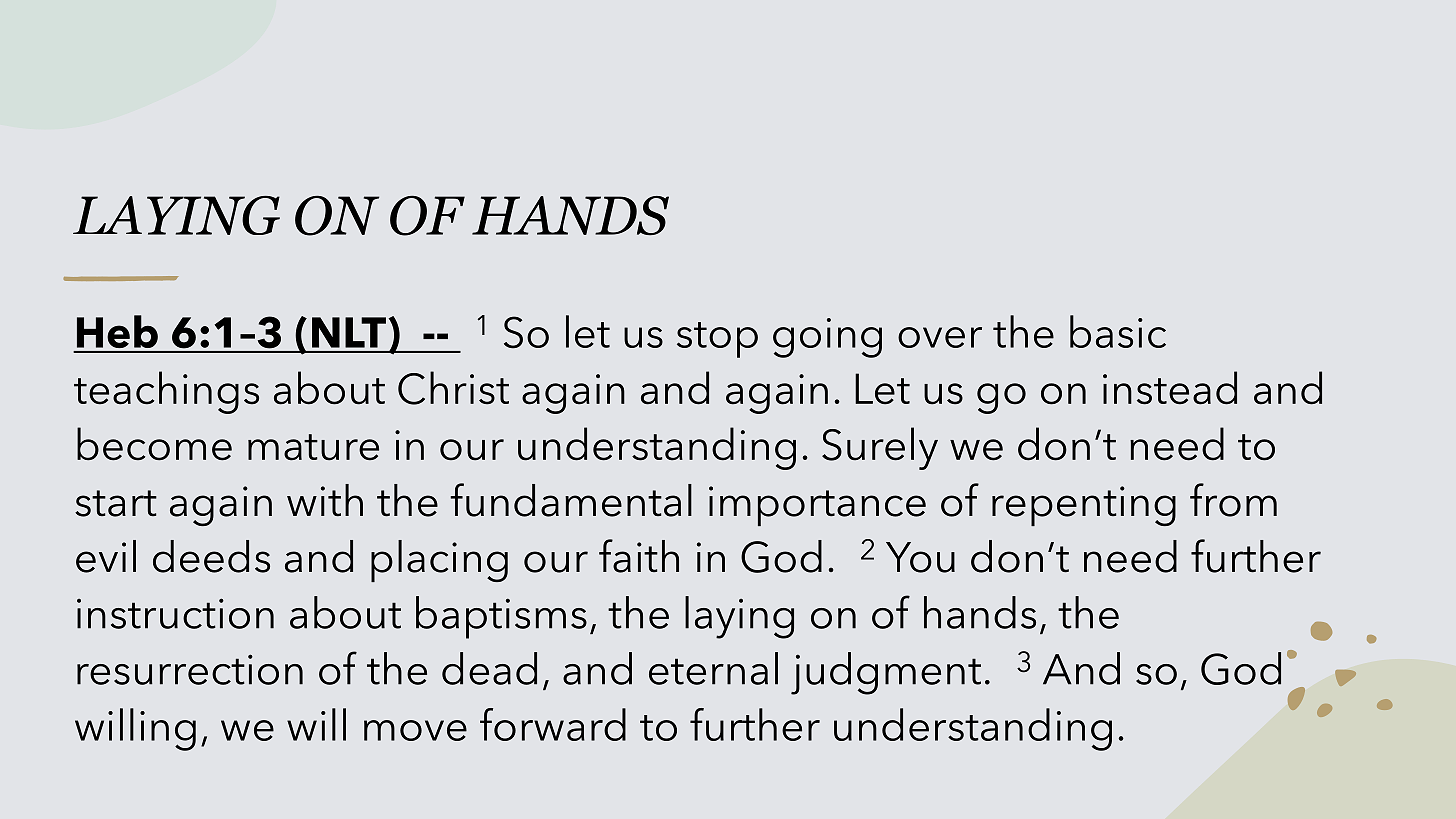 This image has width=1456, height=819. What do you see at coordinates (1084, 506) in the image?
I see `repenting` at bounding box center [1084, 506].
